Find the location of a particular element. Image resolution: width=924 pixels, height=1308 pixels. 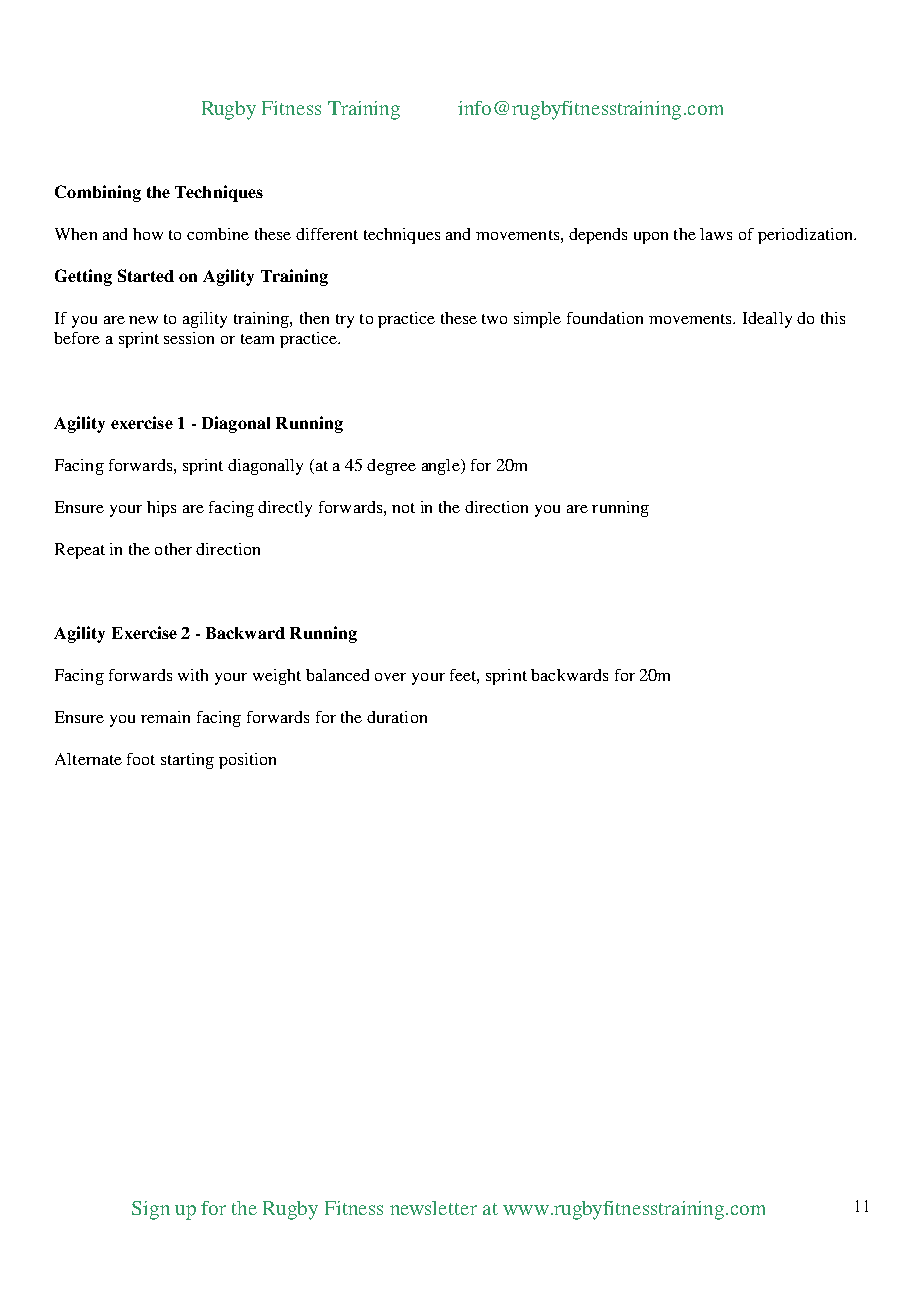

Ideally is located at coordinates (767, 320).
